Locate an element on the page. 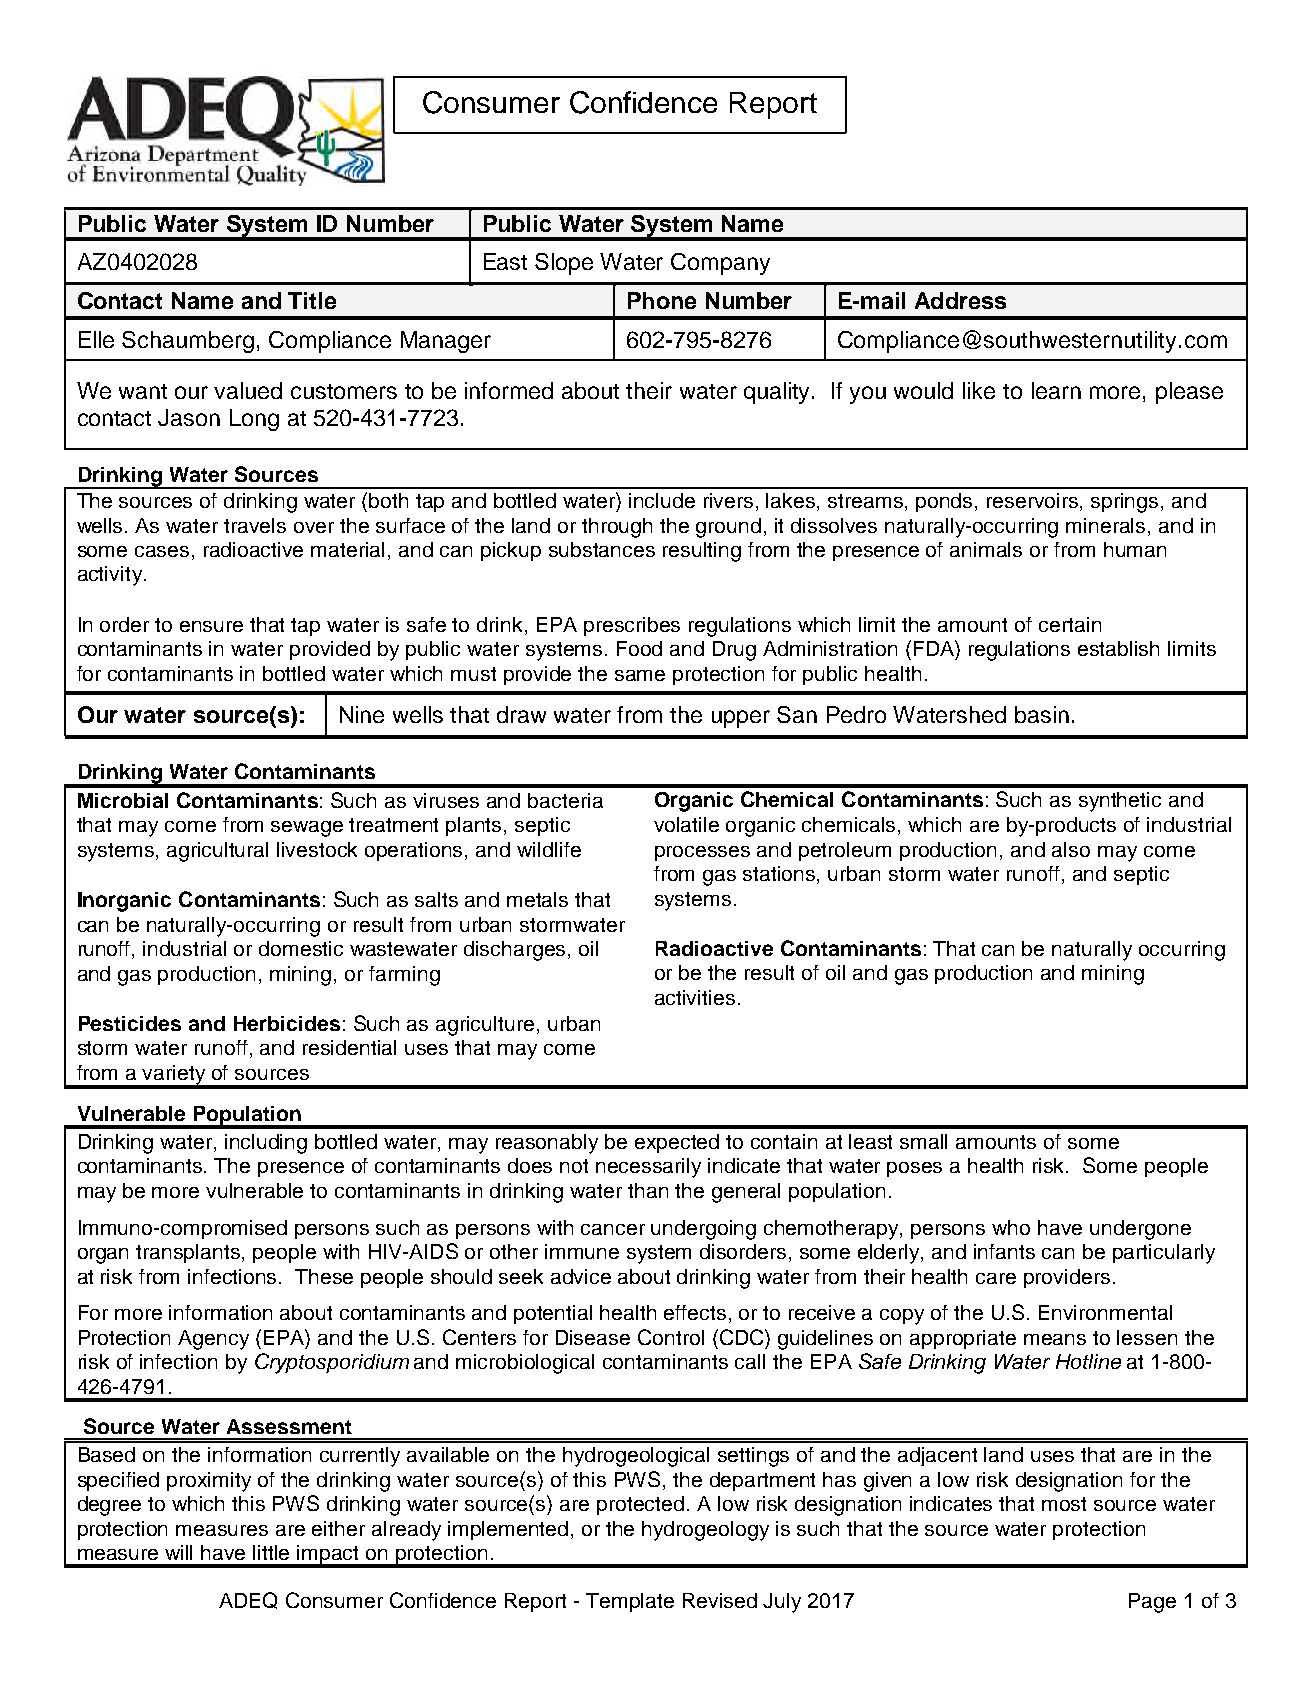 This document has height=1689, width=1305. substances is located at coordinates (602, 549).
